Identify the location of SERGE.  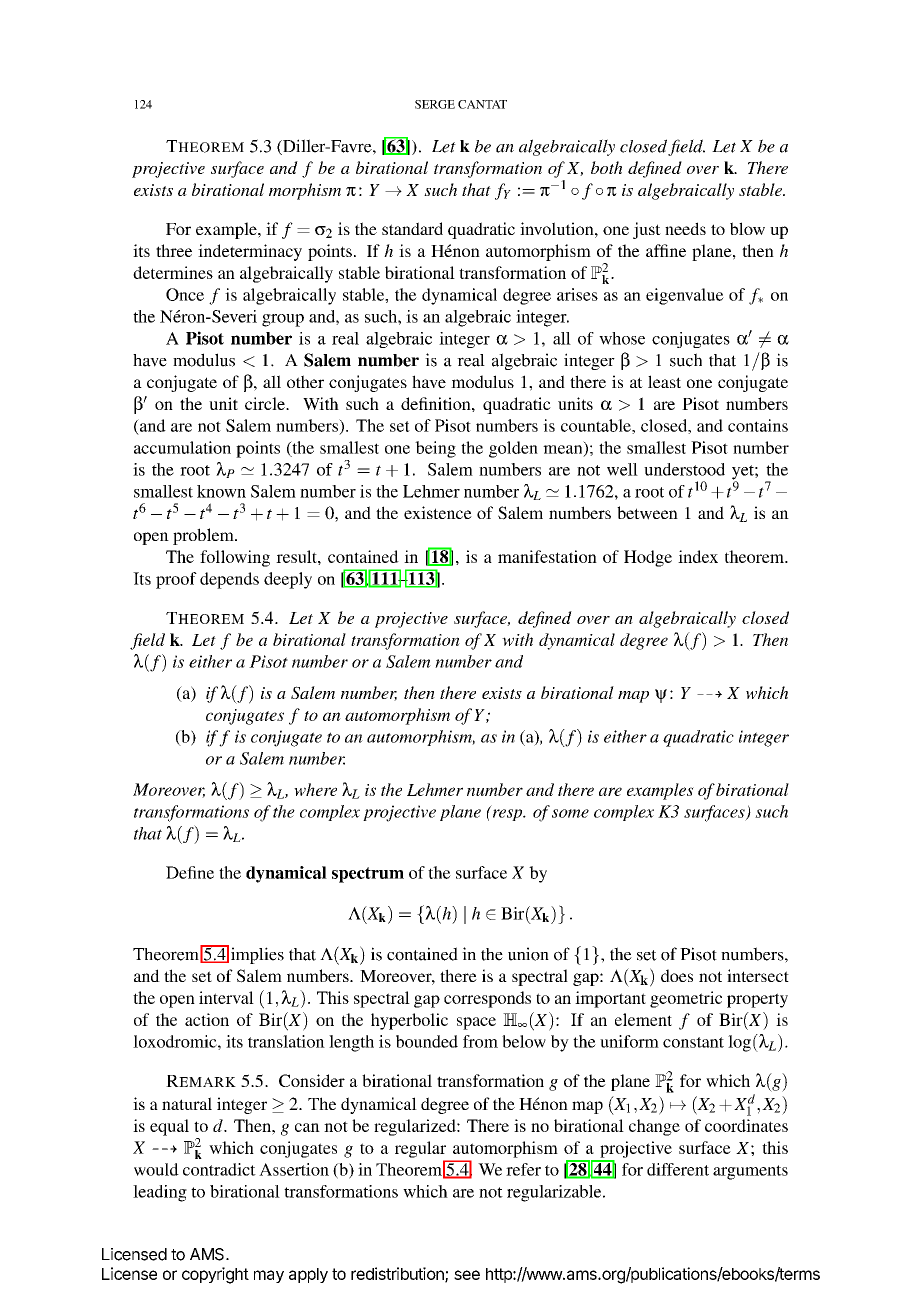
(435, 104).
